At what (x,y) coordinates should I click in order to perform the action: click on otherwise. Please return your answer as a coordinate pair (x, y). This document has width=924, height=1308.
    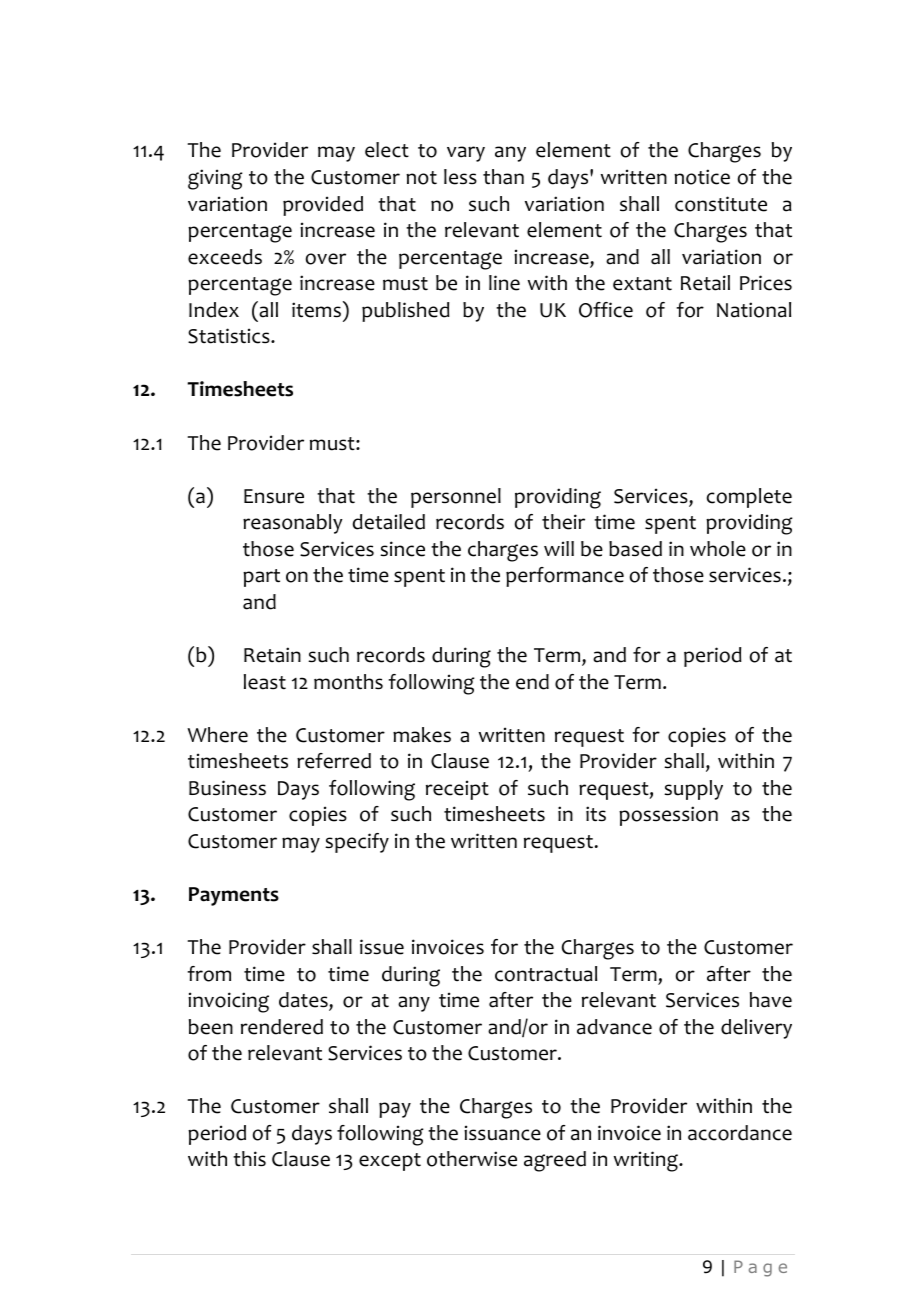
    Looking at the image, I should click on (472, 1159).
